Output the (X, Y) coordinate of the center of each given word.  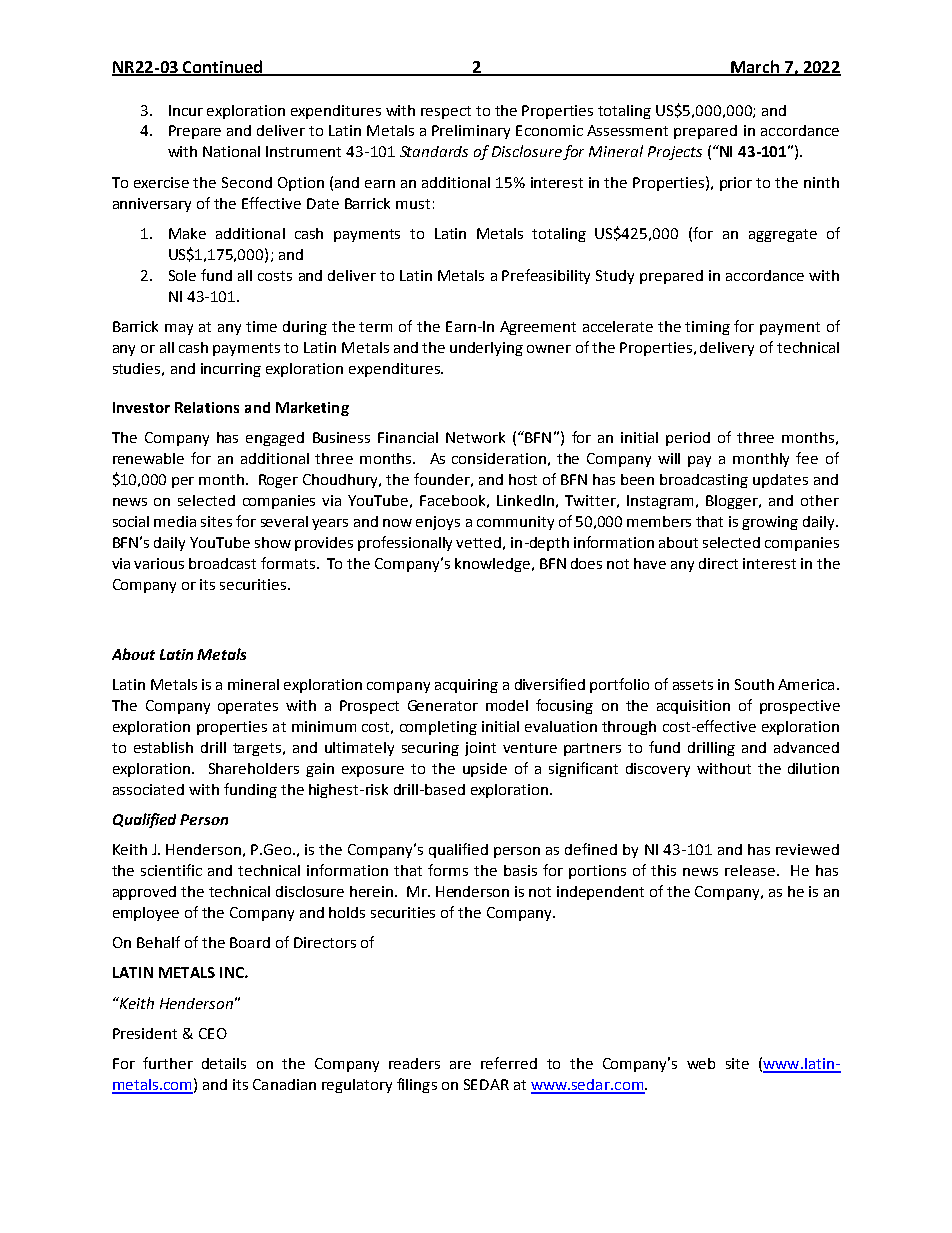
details (224, 1063)
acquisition (693, 707)
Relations (207, 407)
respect (446, 112)
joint (480, 749)
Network (475, 437)
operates (248, 707)
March (755, 67)
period (688, 439)
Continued (223, 67)
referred (509, 1063)
